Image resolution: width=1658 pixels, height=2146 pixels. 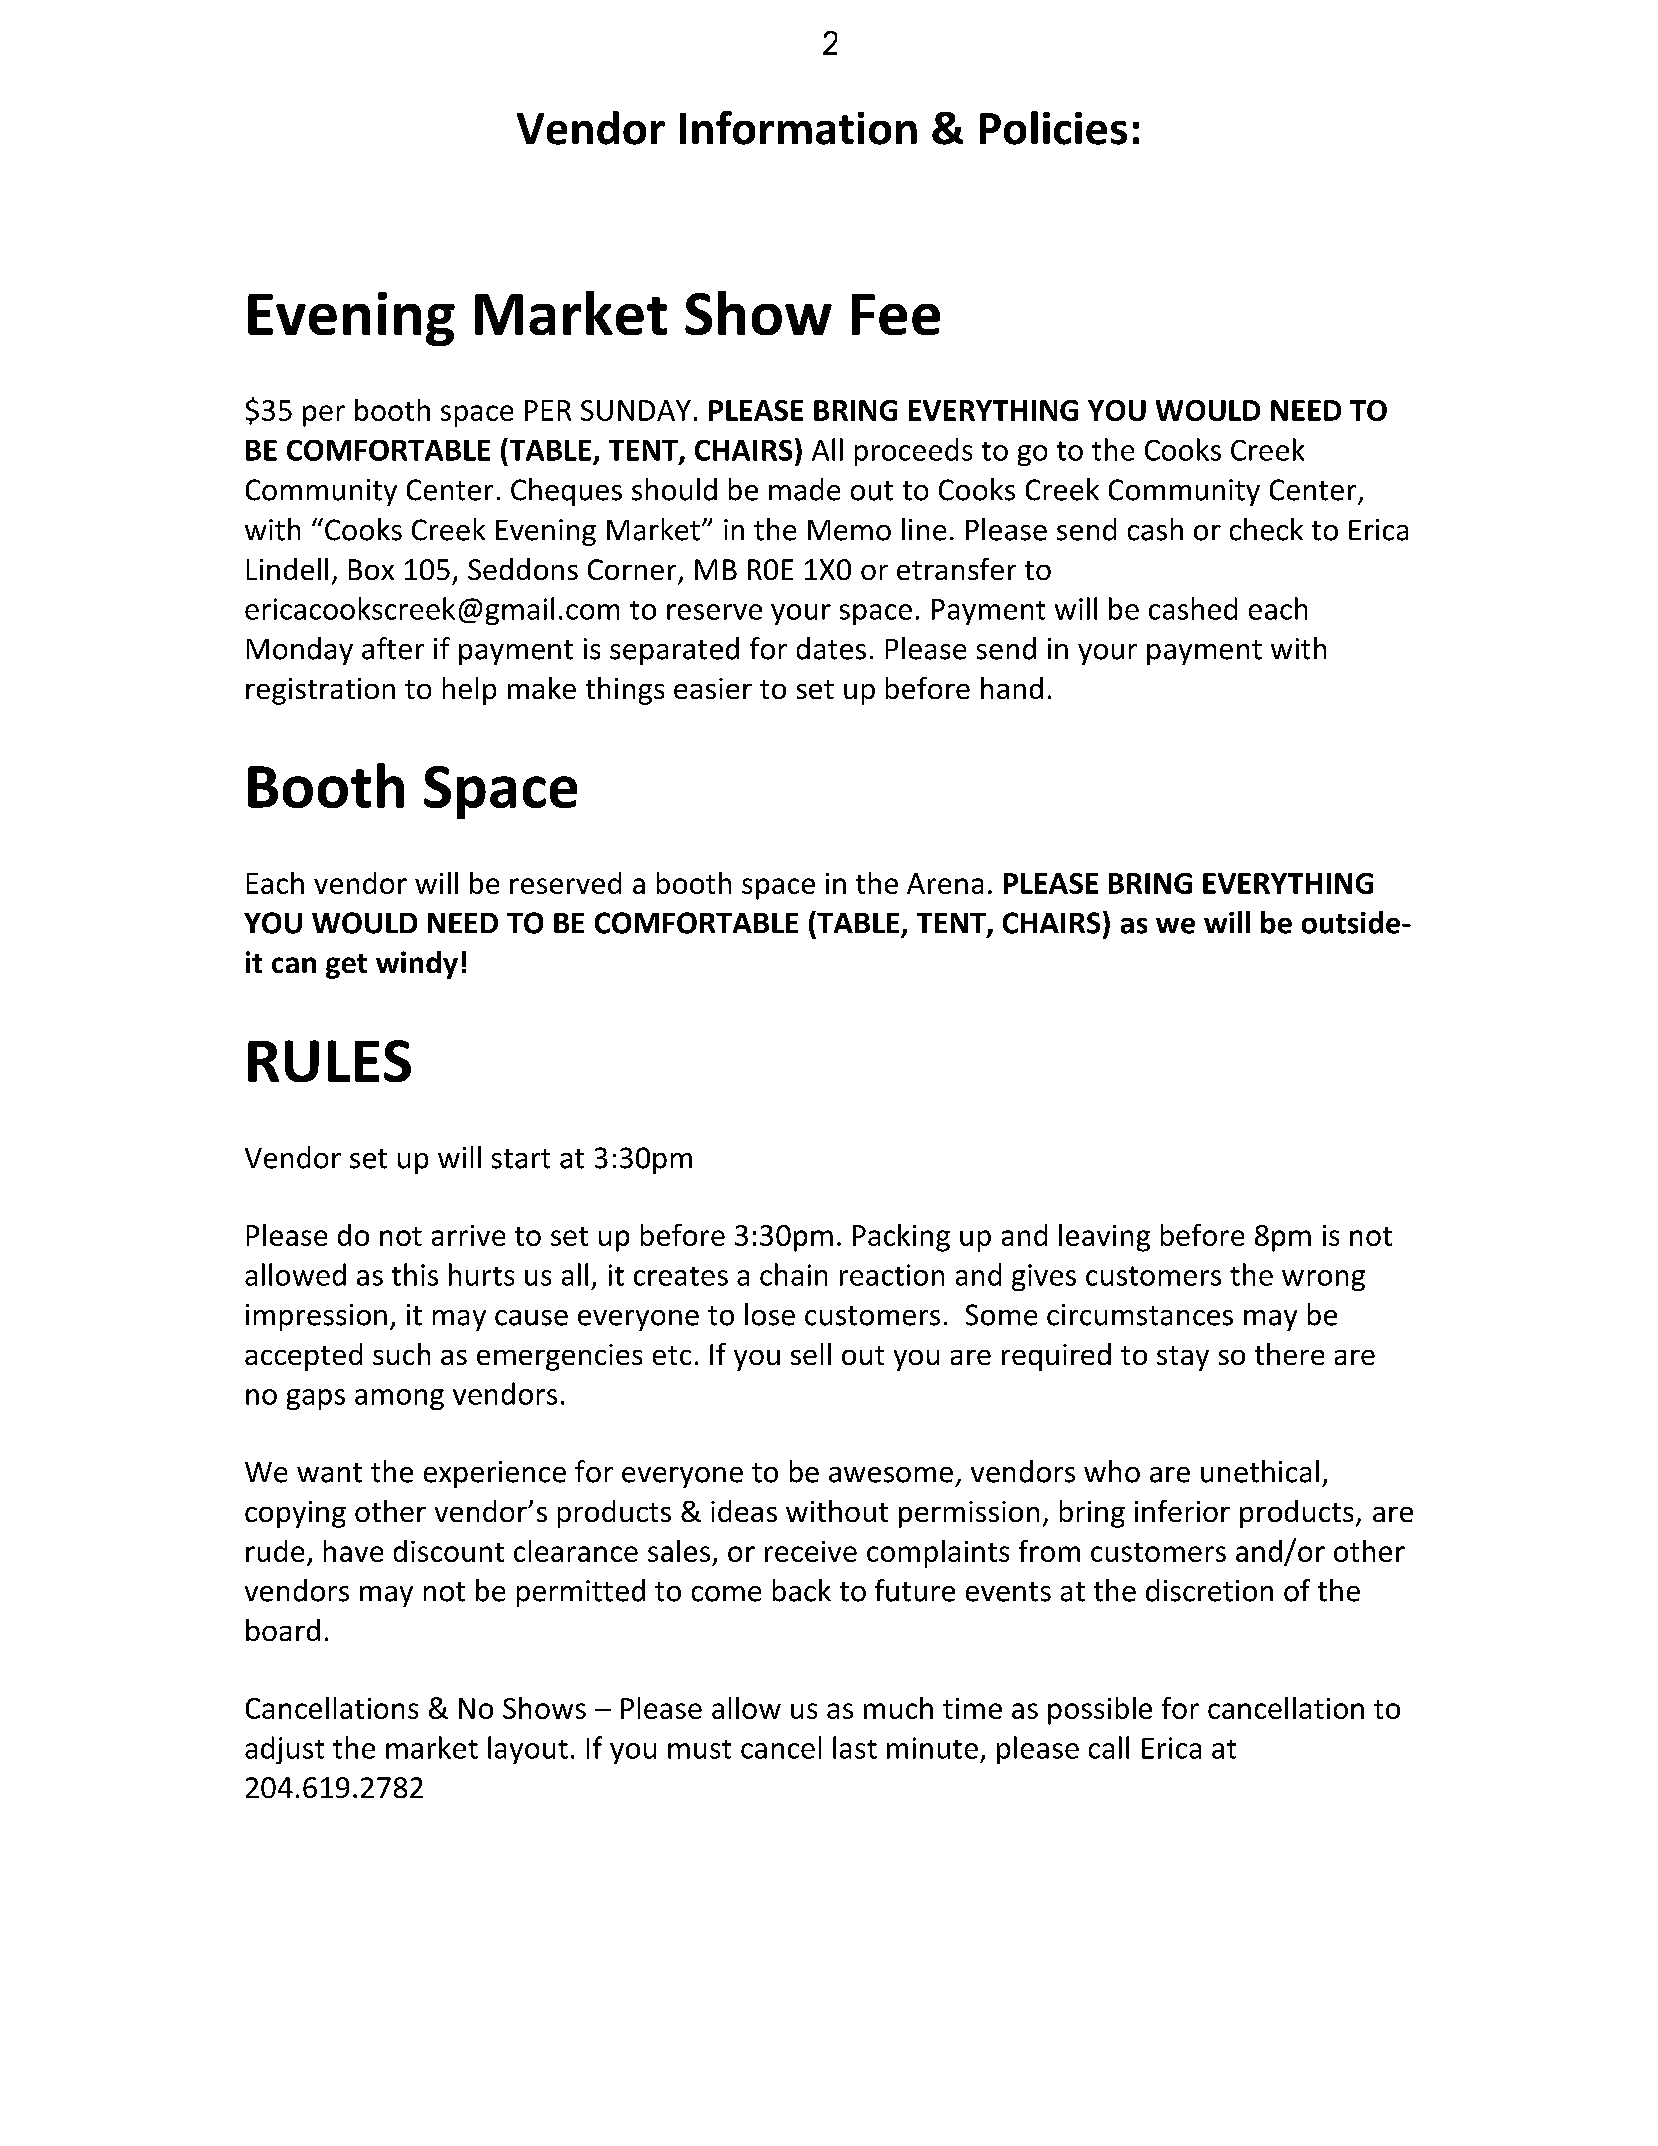 What do you see at coordinates (1053, 128) in the screenshot?
I see `Policies` at bounding box center [1053, 128].
